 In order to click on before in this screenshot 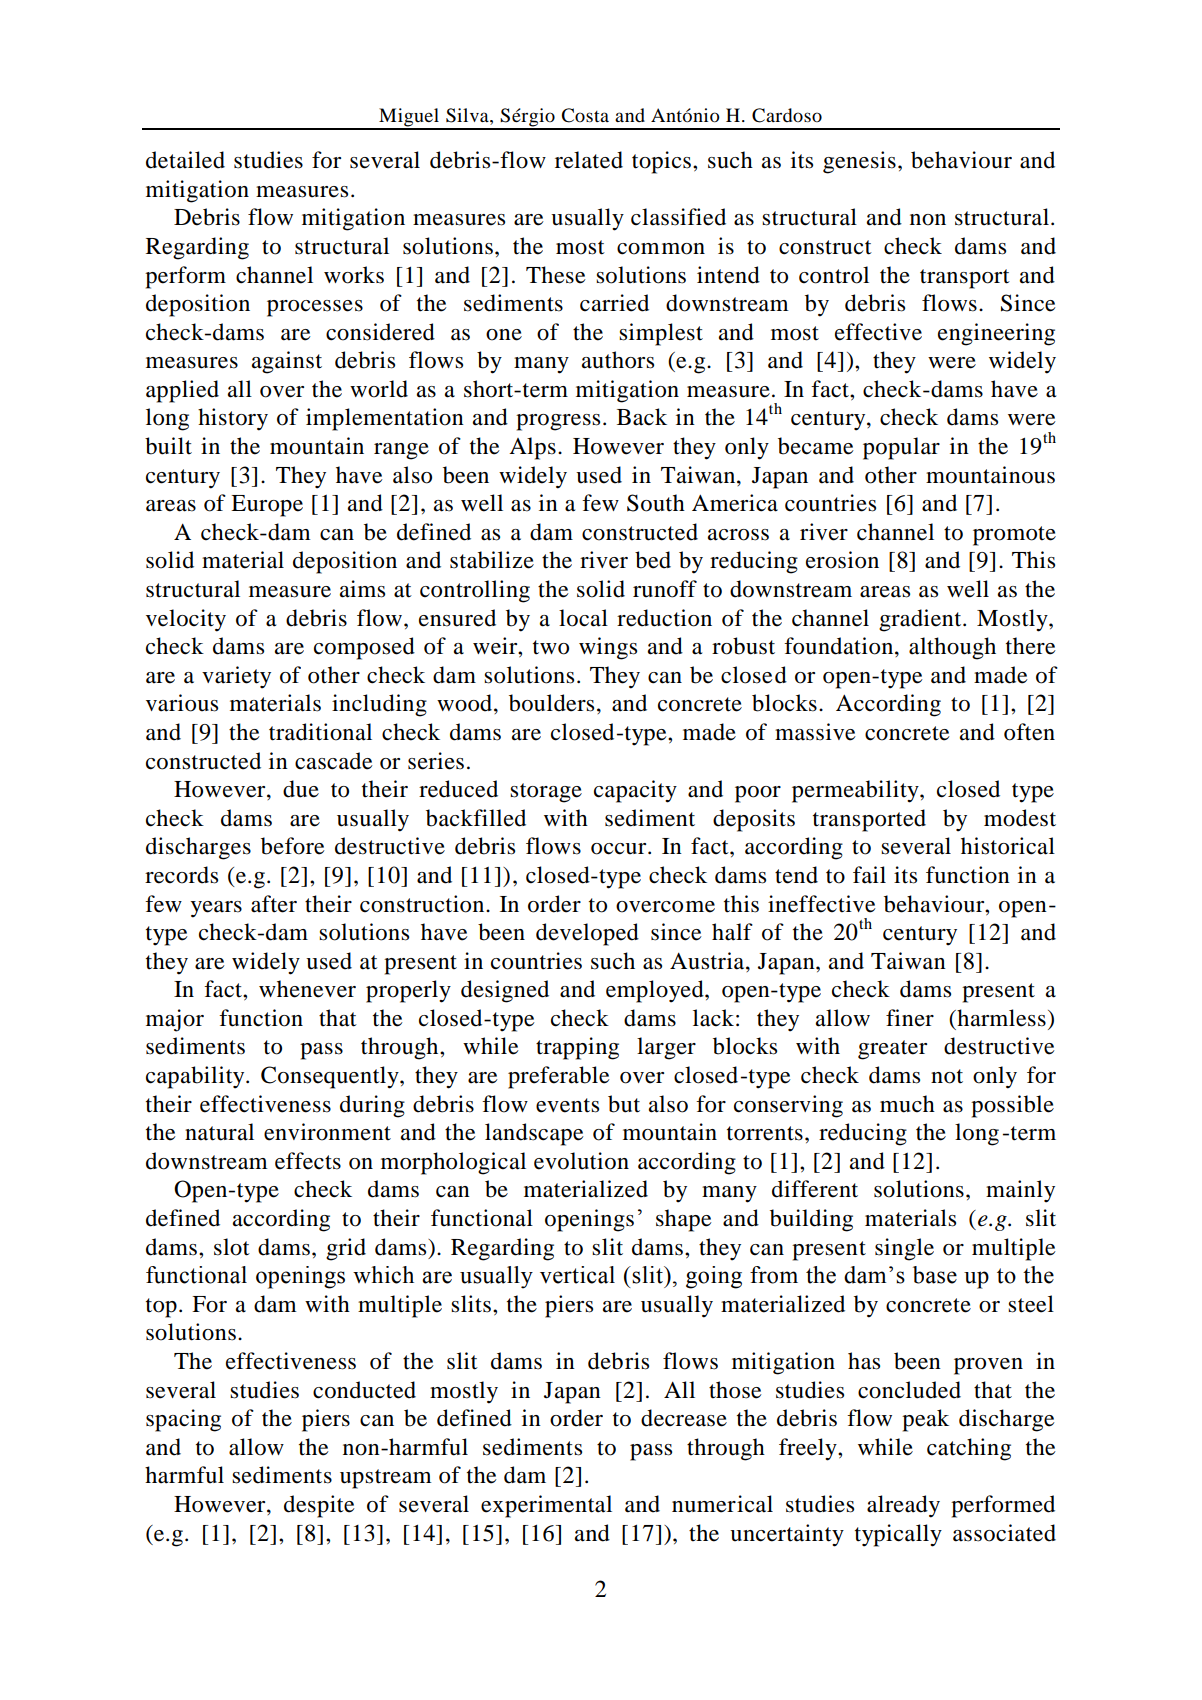, I will do `click(293, 846)`.
